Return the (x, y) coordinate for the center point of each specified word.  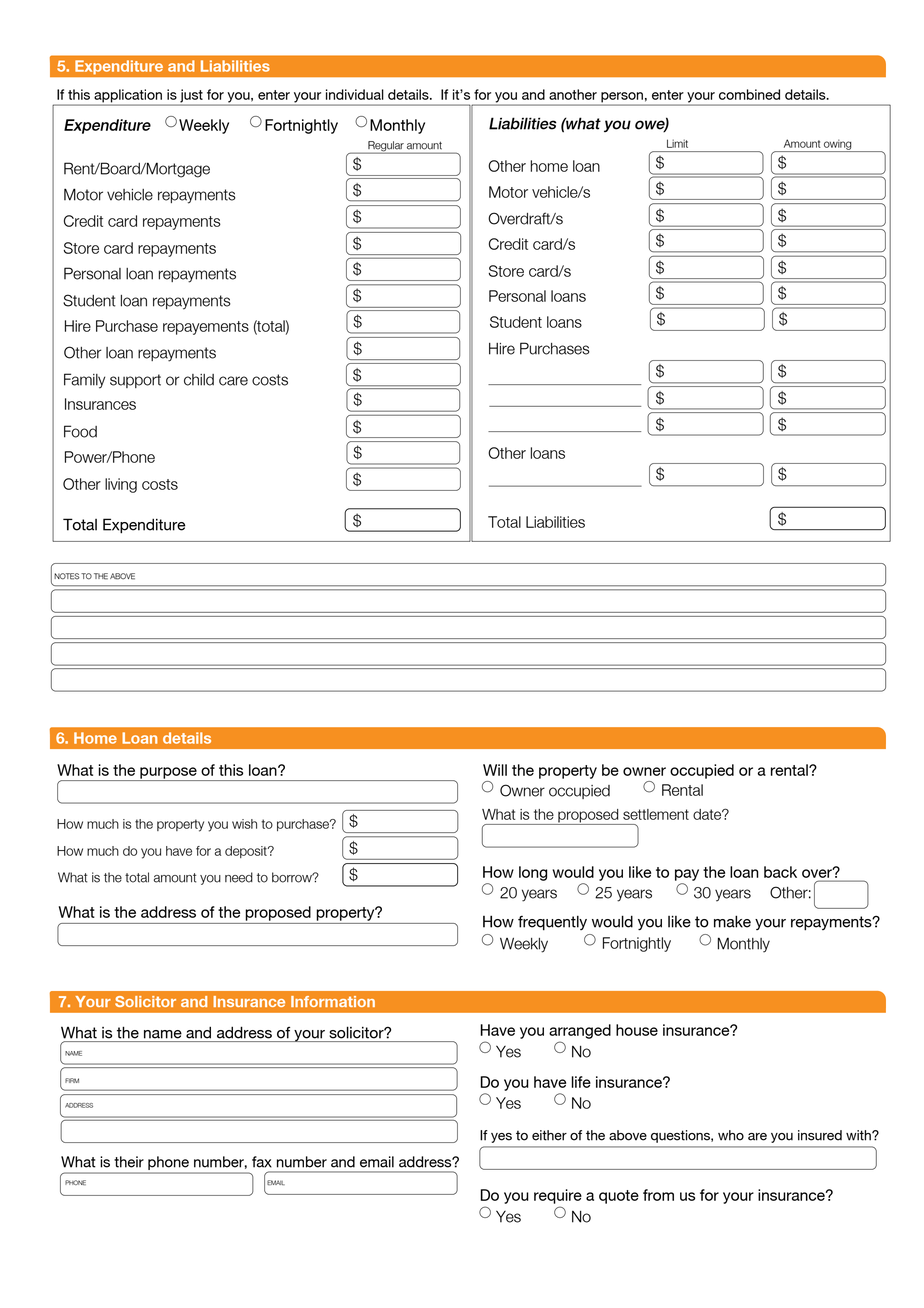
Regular (386, 147)
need (239, 877)
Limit (677, 143)
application (128, 97)
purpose (168, 774)
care (233, 381)
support (135, 381)
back (780, 872)
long (533, 873)
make (732, 921)
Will (495, 770)
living (121, 485)
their (129, 1162)
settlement (656, 814)
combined (749, 94)
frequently (552, 923)
